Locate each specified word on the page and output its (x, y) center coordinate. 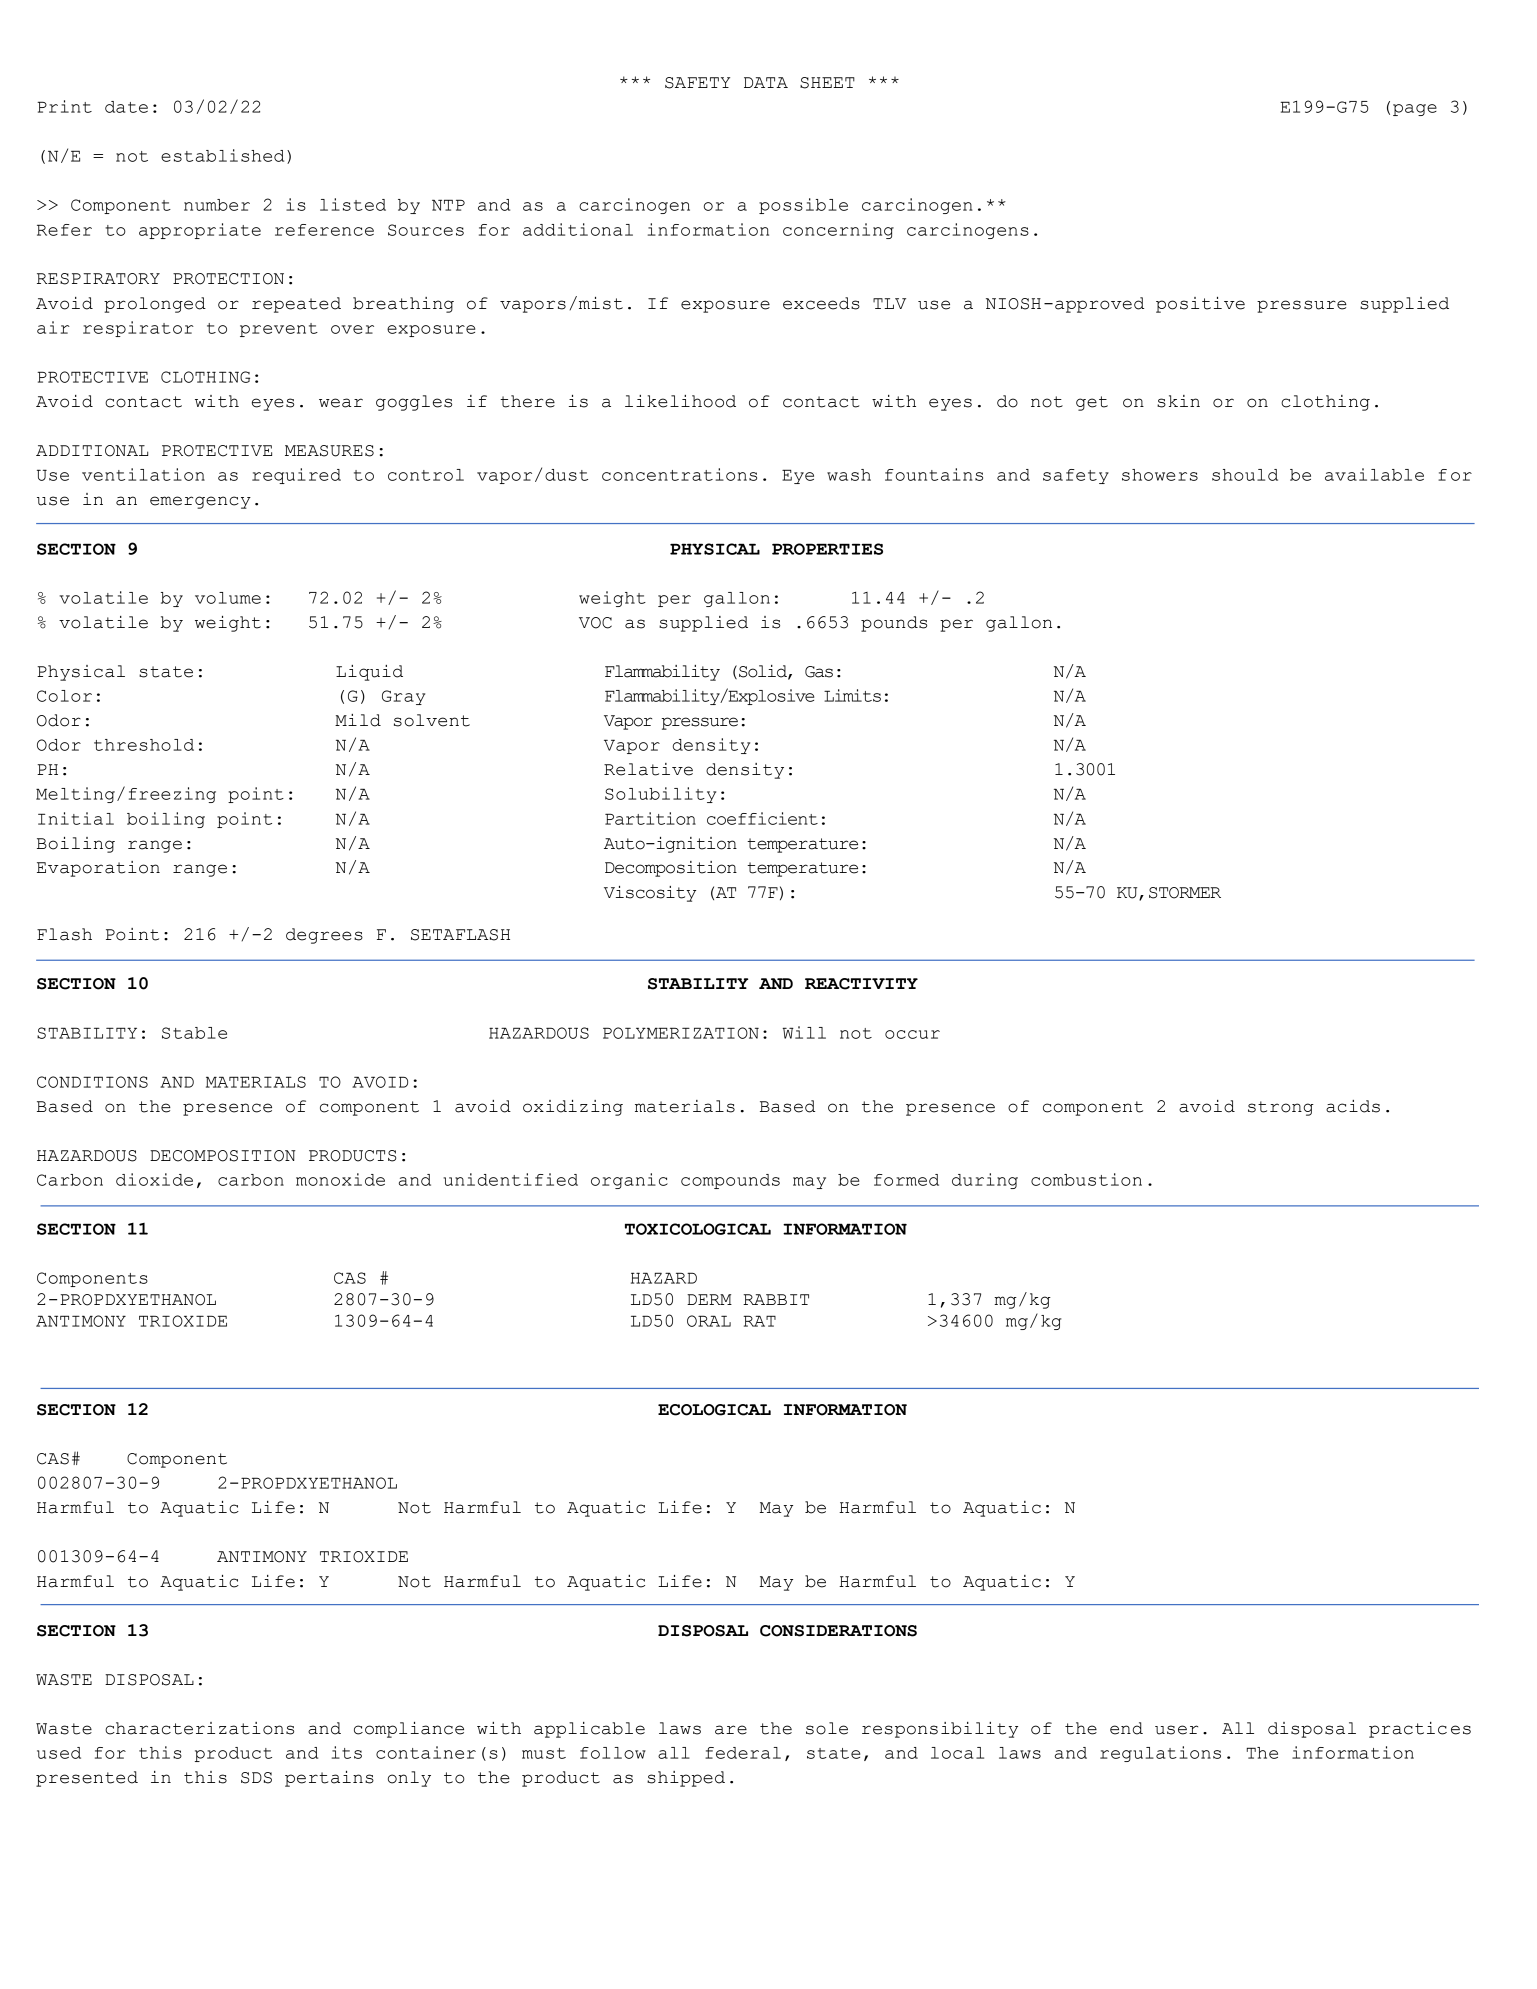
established (222, 155)
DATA (766, 82)
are (731, 1730)
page (1415, 110)
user (1176, 1730)
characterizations (199, 1728)
